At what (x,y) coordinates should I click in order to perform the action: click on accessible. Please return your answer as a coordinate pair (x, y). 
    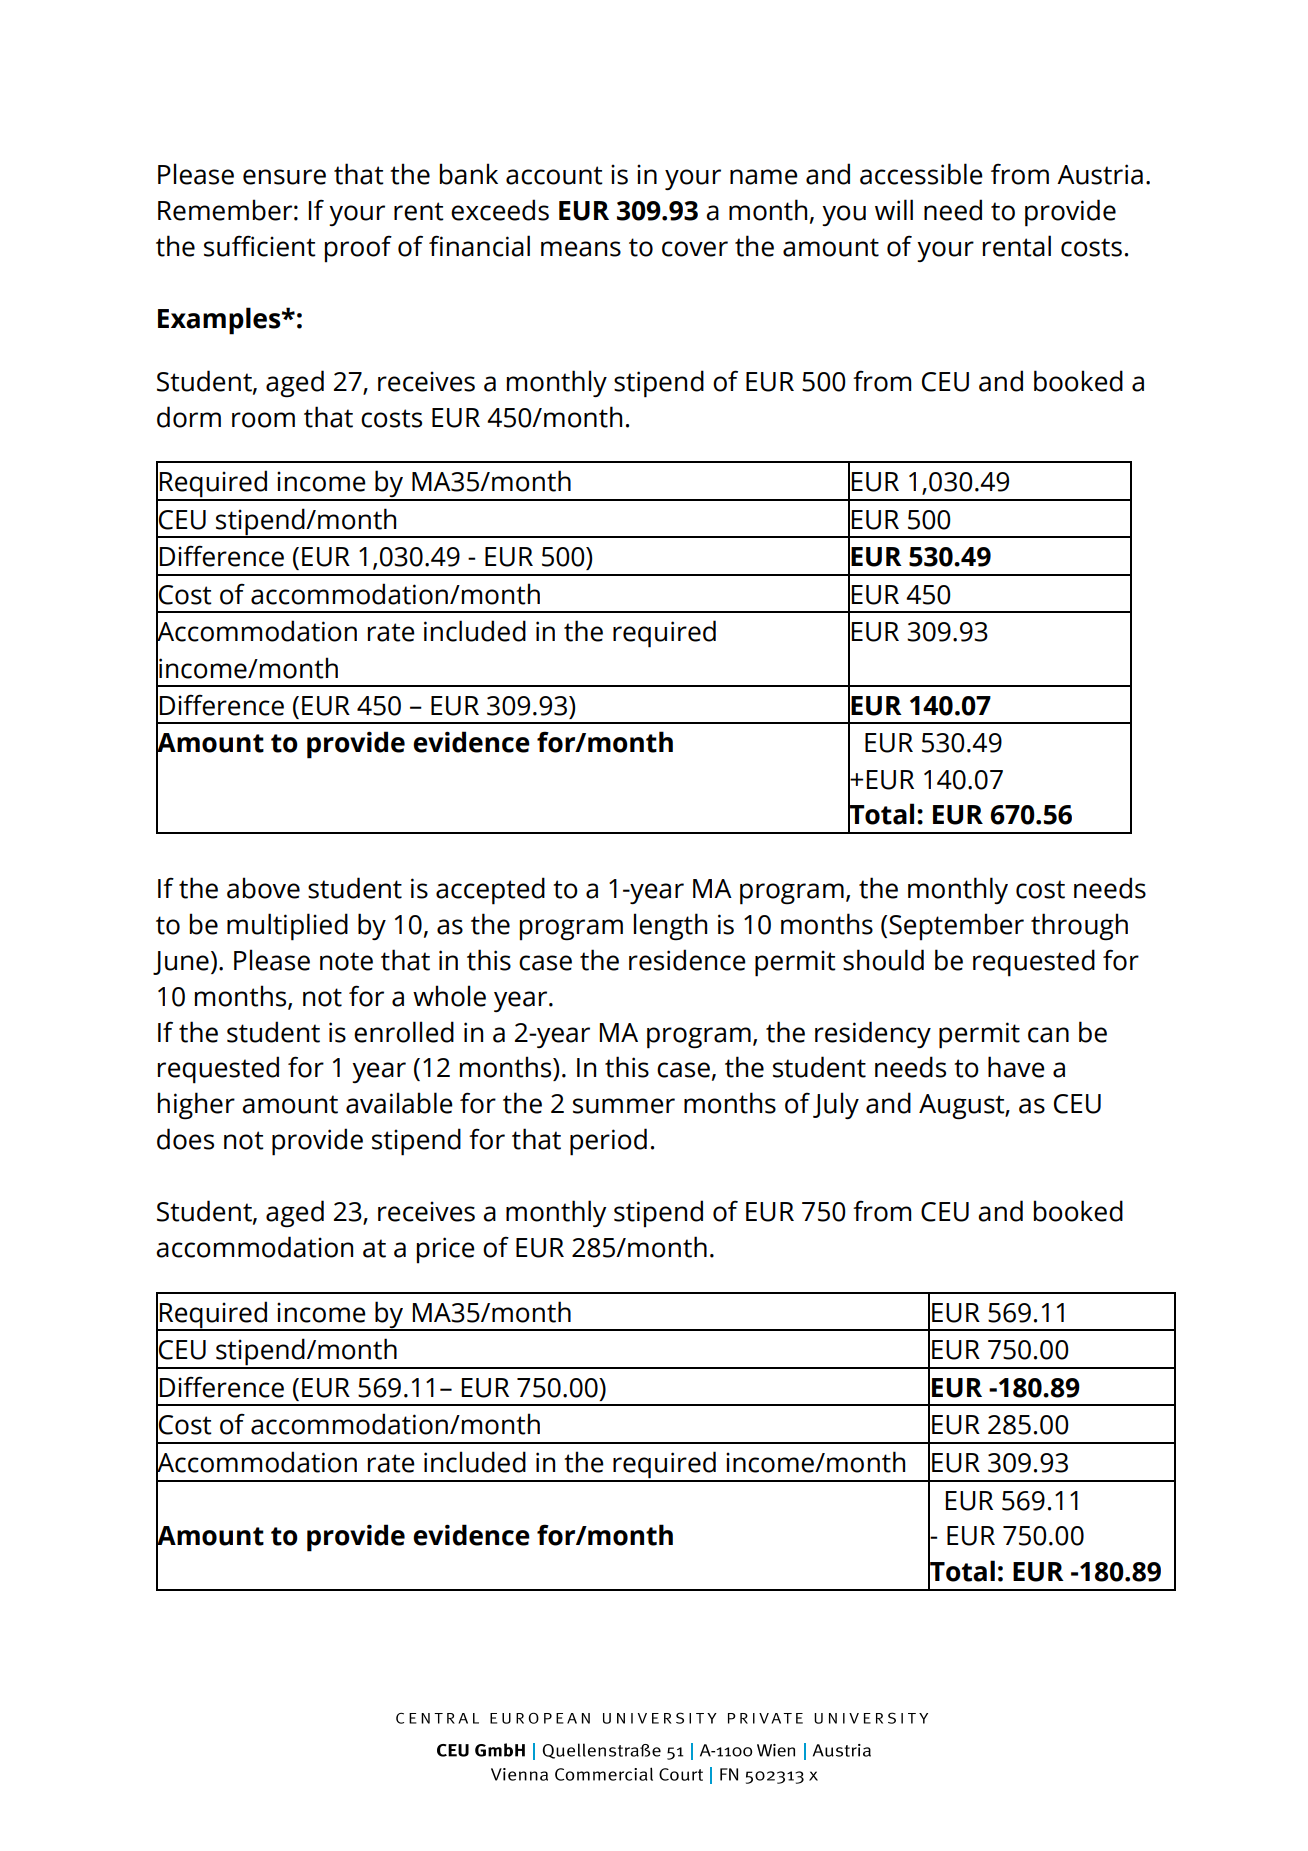
    Looking at the image, I should click on (921, 174).
